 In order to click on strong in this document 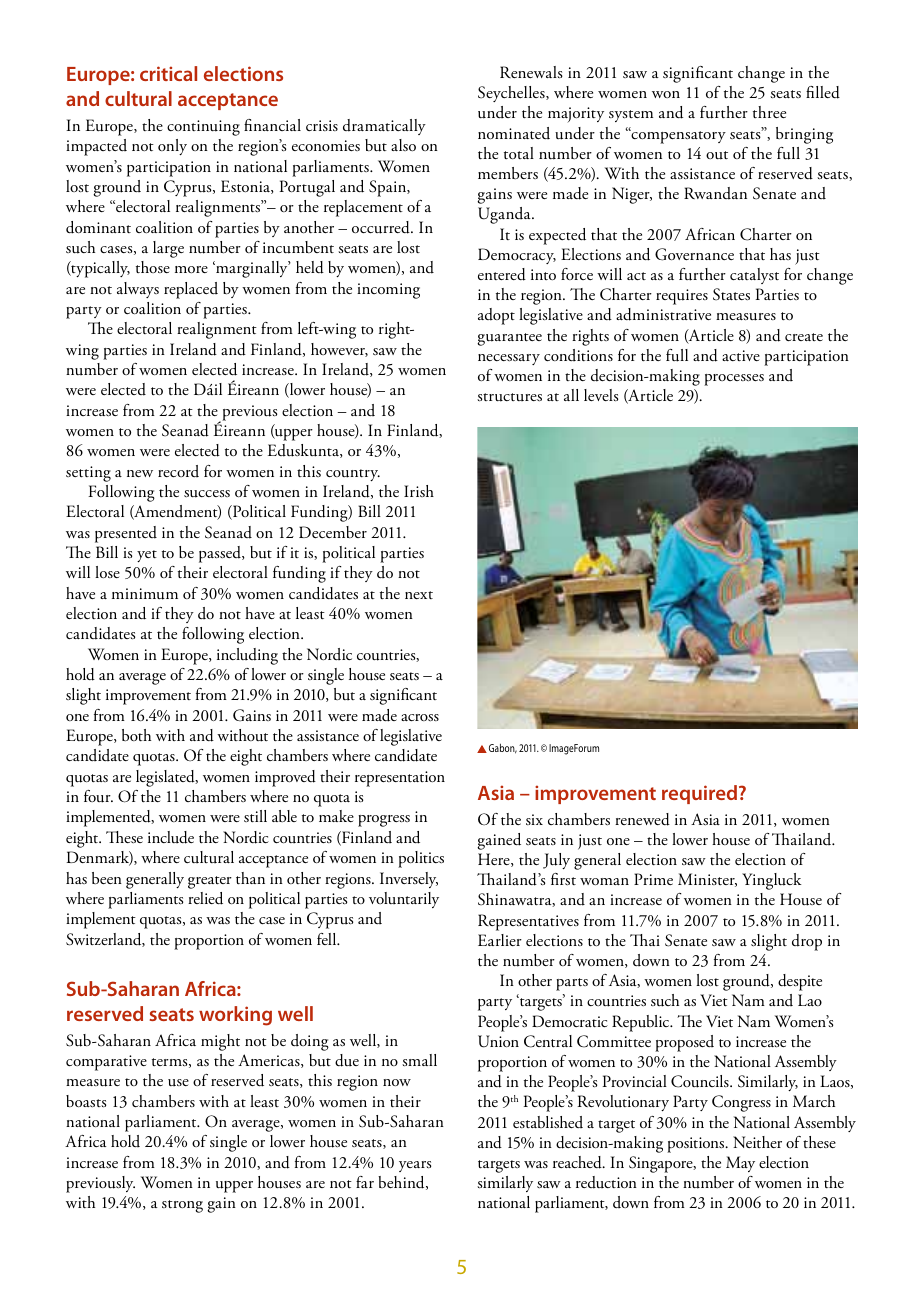, I will do `click(182, 1206)`.
